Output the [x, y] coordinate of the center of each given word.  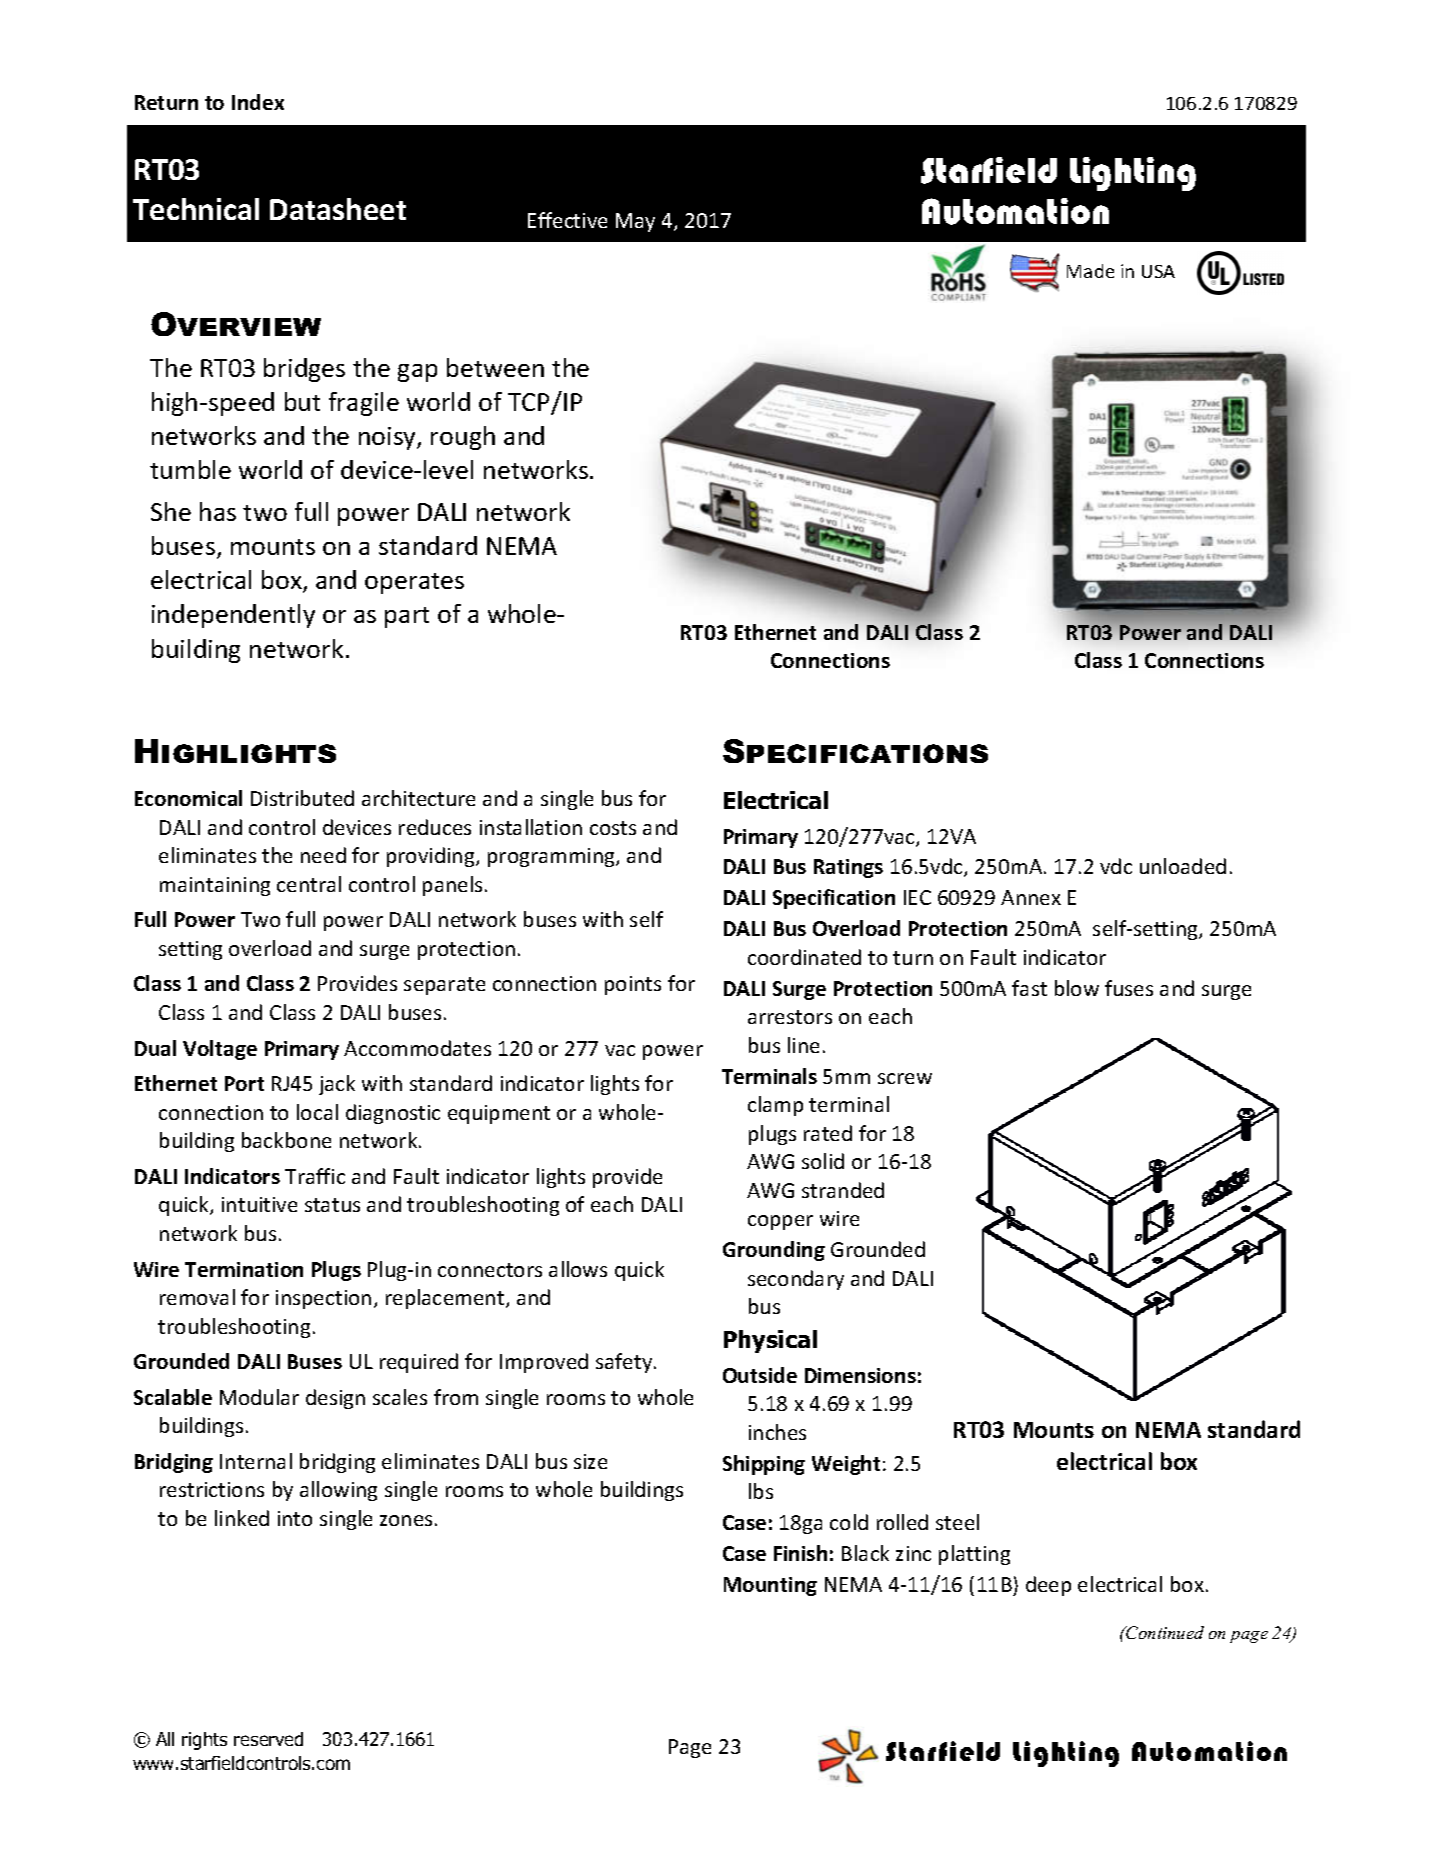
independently [233, 616]
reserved [268, 1739]
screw [905, 1078]
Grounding [774, 1251]
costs [613, 828]
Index [258, 102]
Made [1090, 271]
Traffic [315, 1176]
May [635, 222]
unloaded [1183, 866]
